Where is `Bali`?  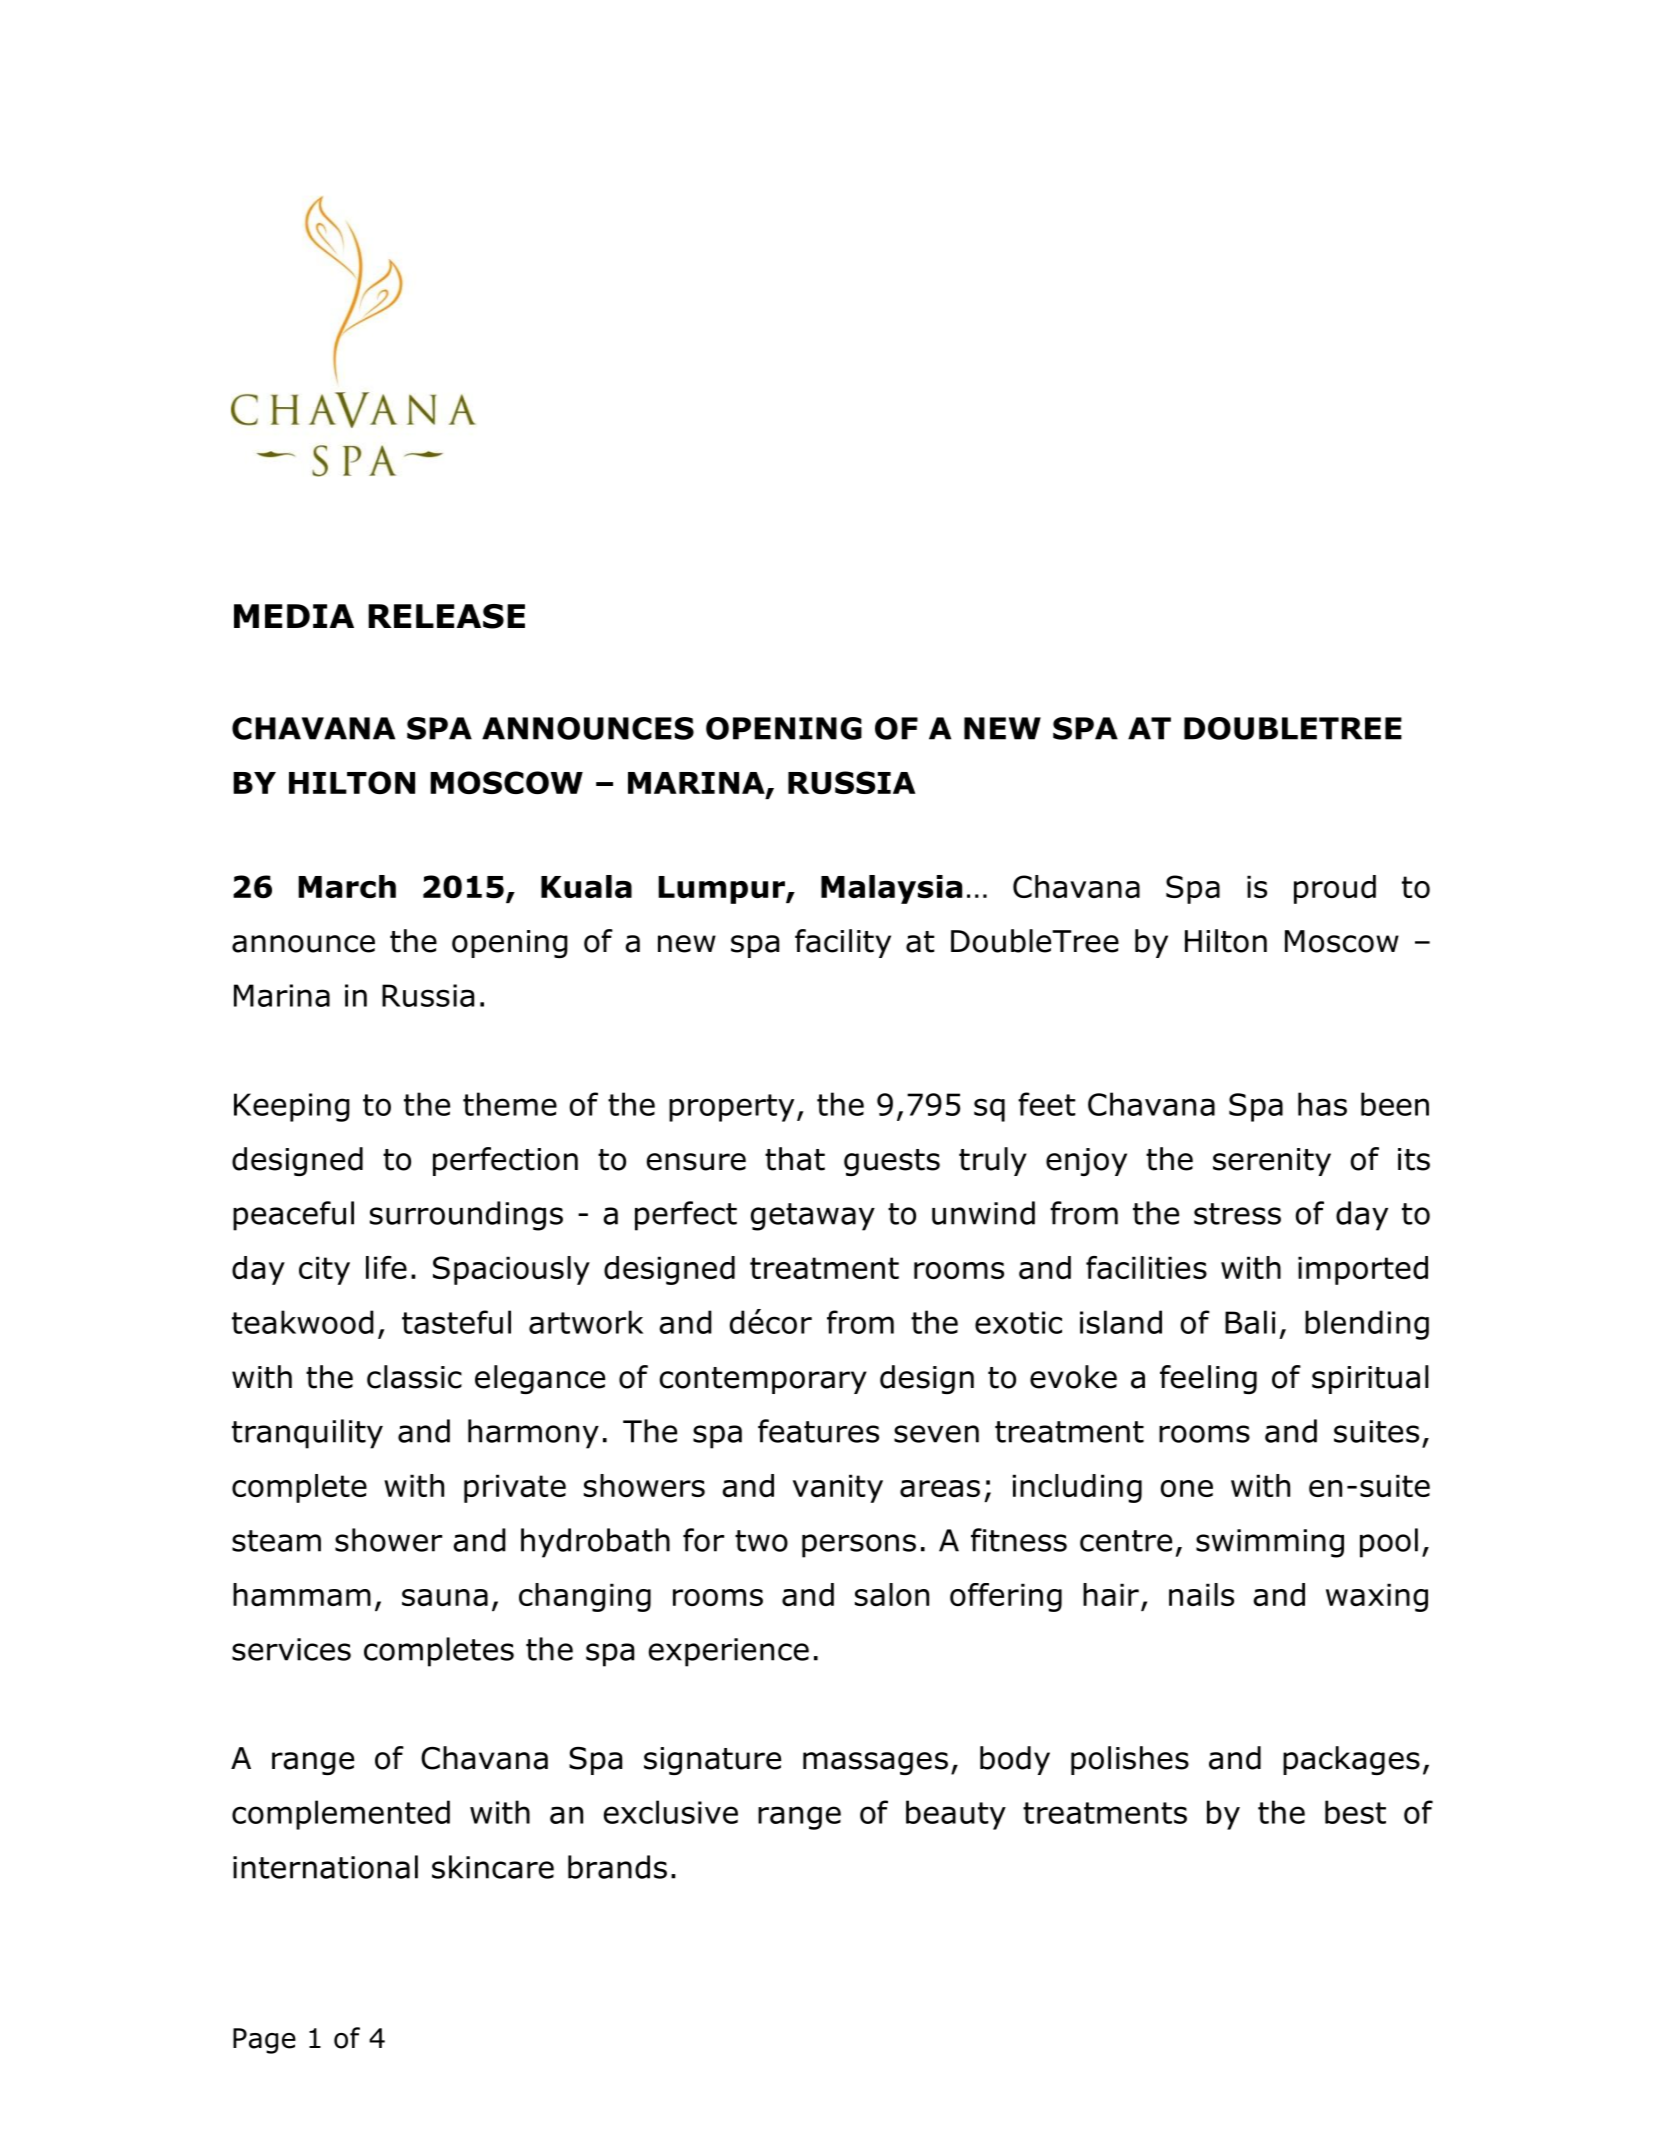 Bali is located at coordinates (1250, 1322).
